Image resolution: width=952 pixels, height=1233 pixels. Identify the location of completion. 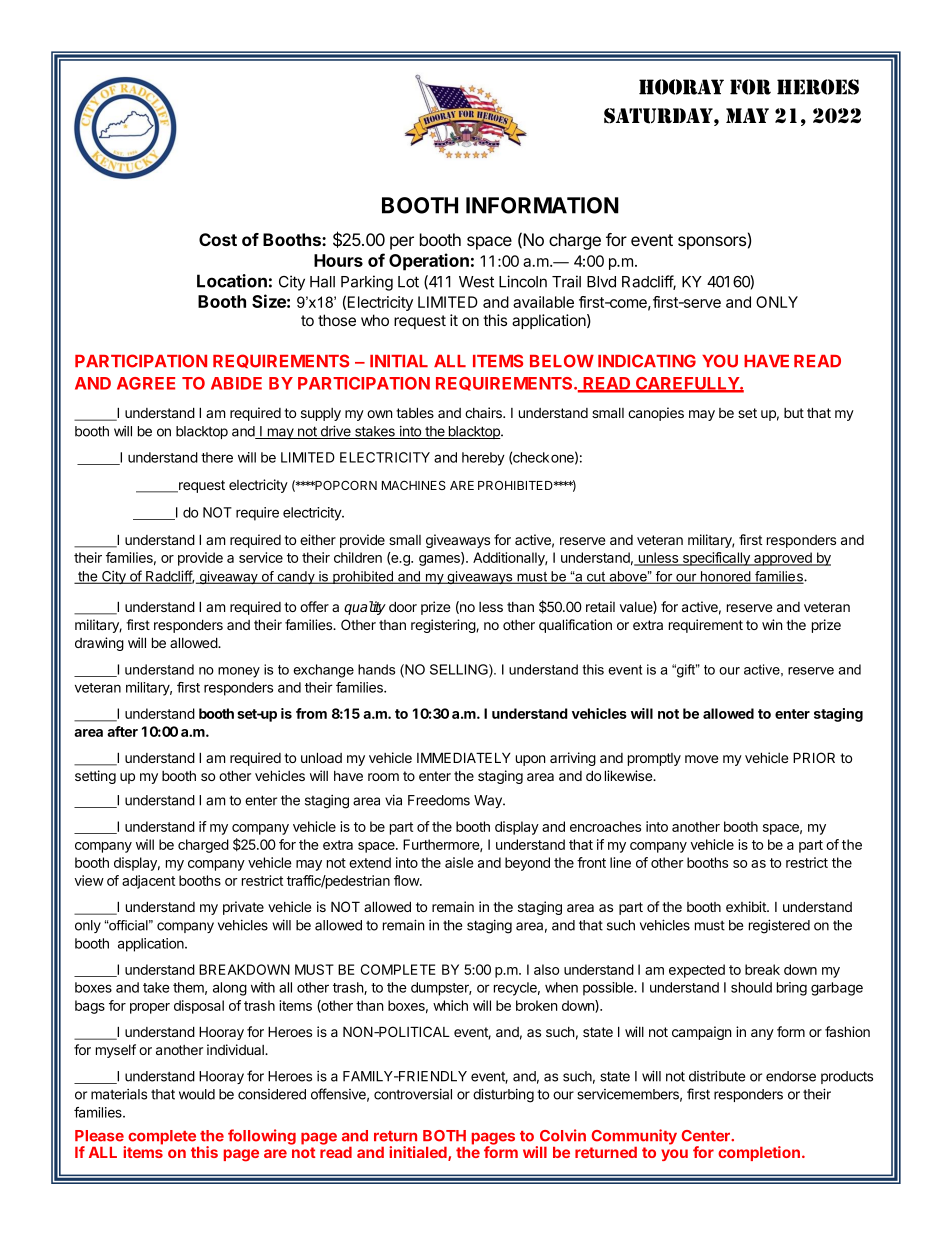
(759, 1153).
